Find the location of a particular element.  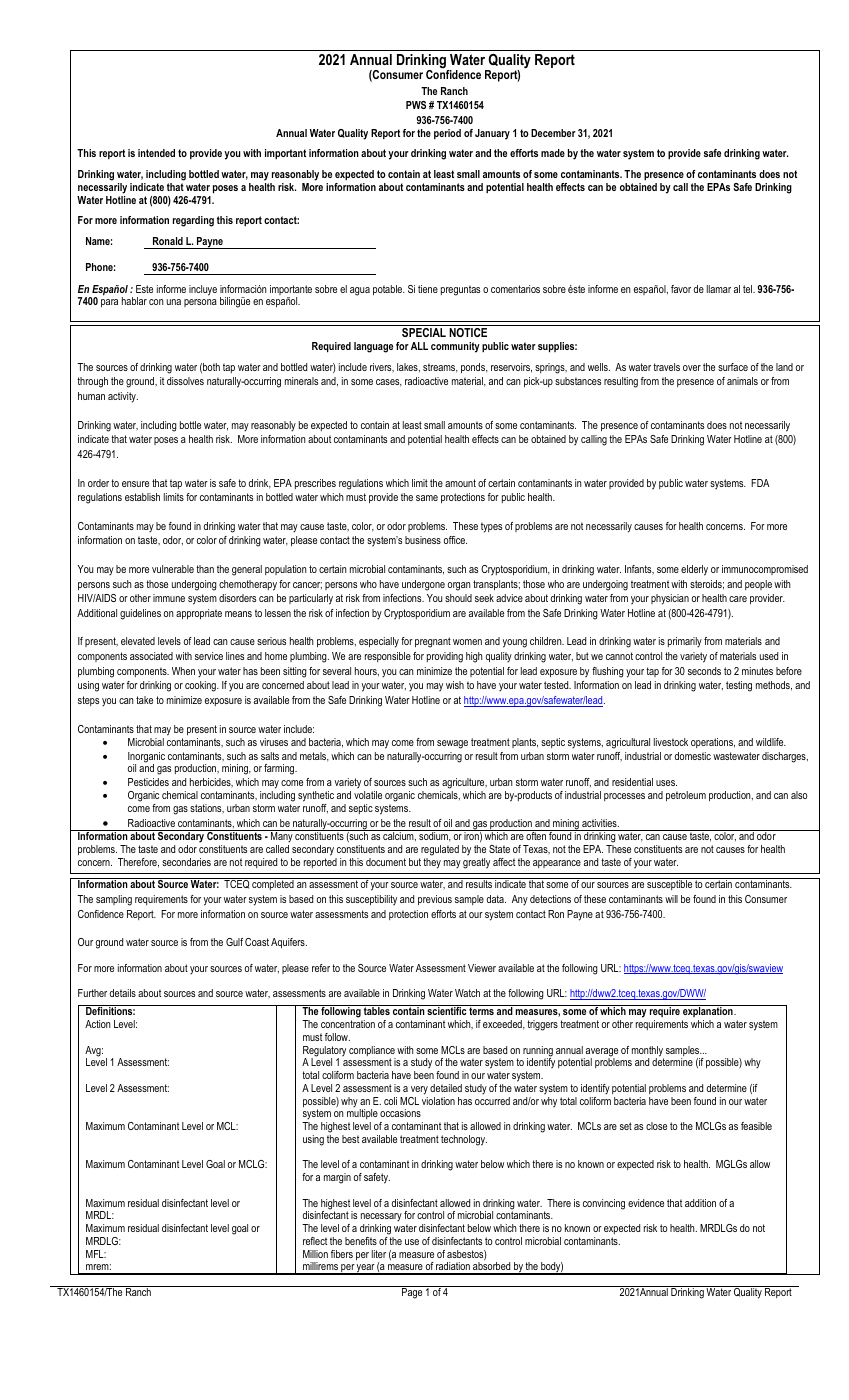

same is located at coordinates (427, 498).
